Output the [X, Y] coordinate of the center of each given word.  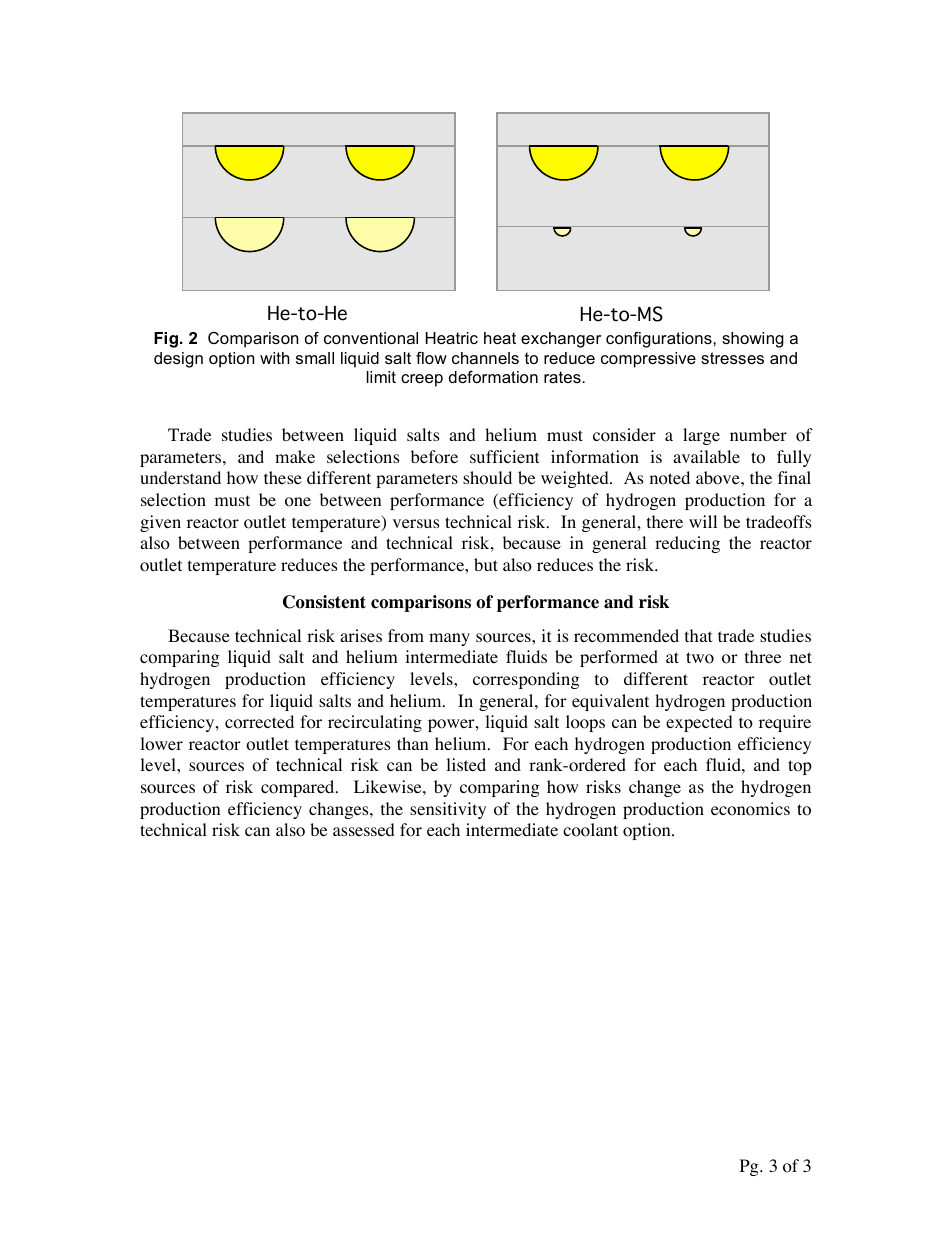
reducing [687, 544]
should [487, 478]
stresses [732, 358]
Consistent [324, 602]
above [719, 478]
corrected [259, 722]
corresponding [526, 680]
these [283, 477]
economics [750, 809]
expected [699, 723]
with [275, 358]
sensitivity [448, 810]
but [486, 564]
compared [299, 788]
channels [485, 358]
